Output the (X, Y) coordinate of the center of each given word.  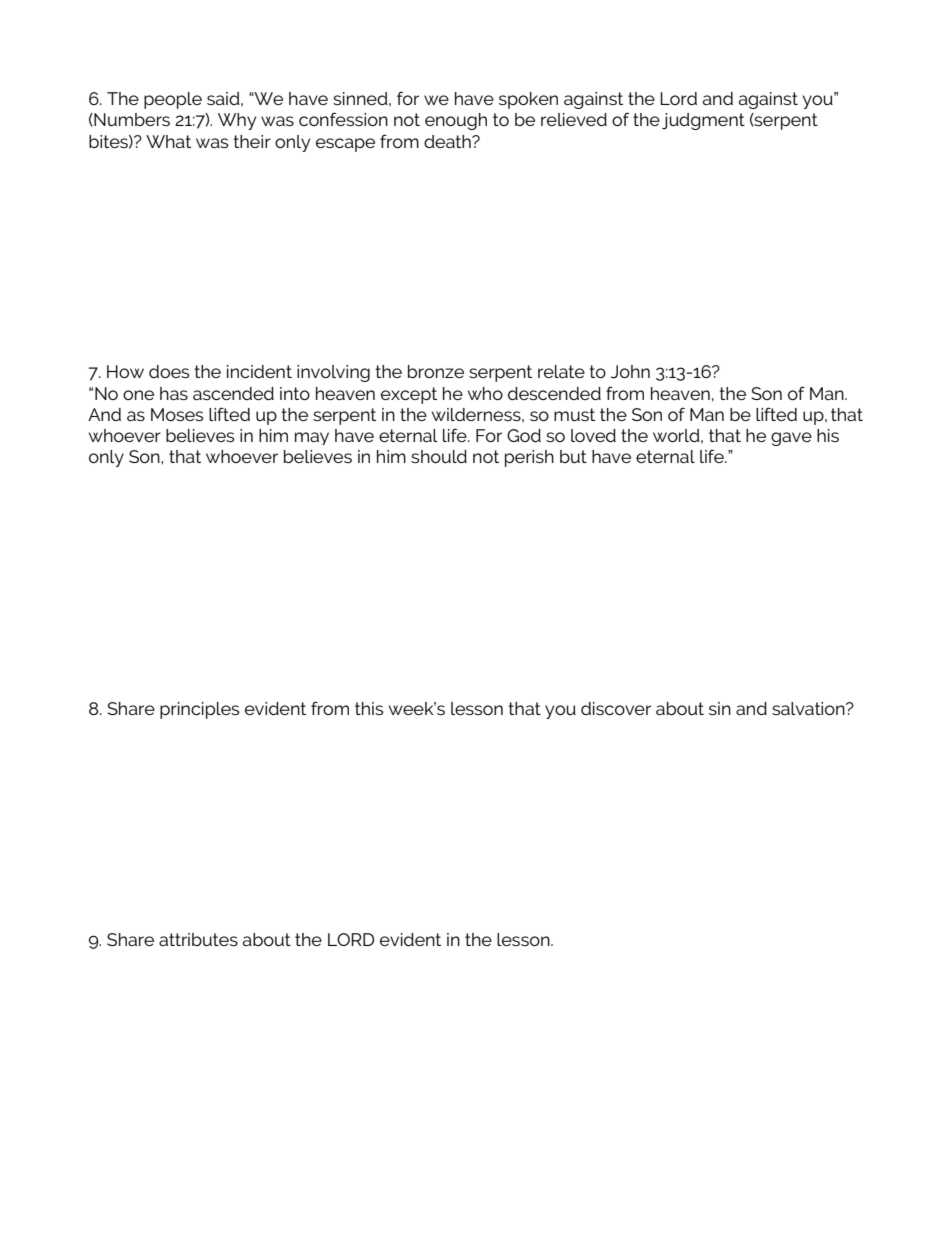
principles (199, 710)
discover (616, 708)
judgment (703, 121)
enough (456, 121)
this (369, 708)
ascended (233, 393)
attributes (198, 939)
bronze (436, 371)
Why (237, 121)
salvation (809, 708)
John (630, 372)
